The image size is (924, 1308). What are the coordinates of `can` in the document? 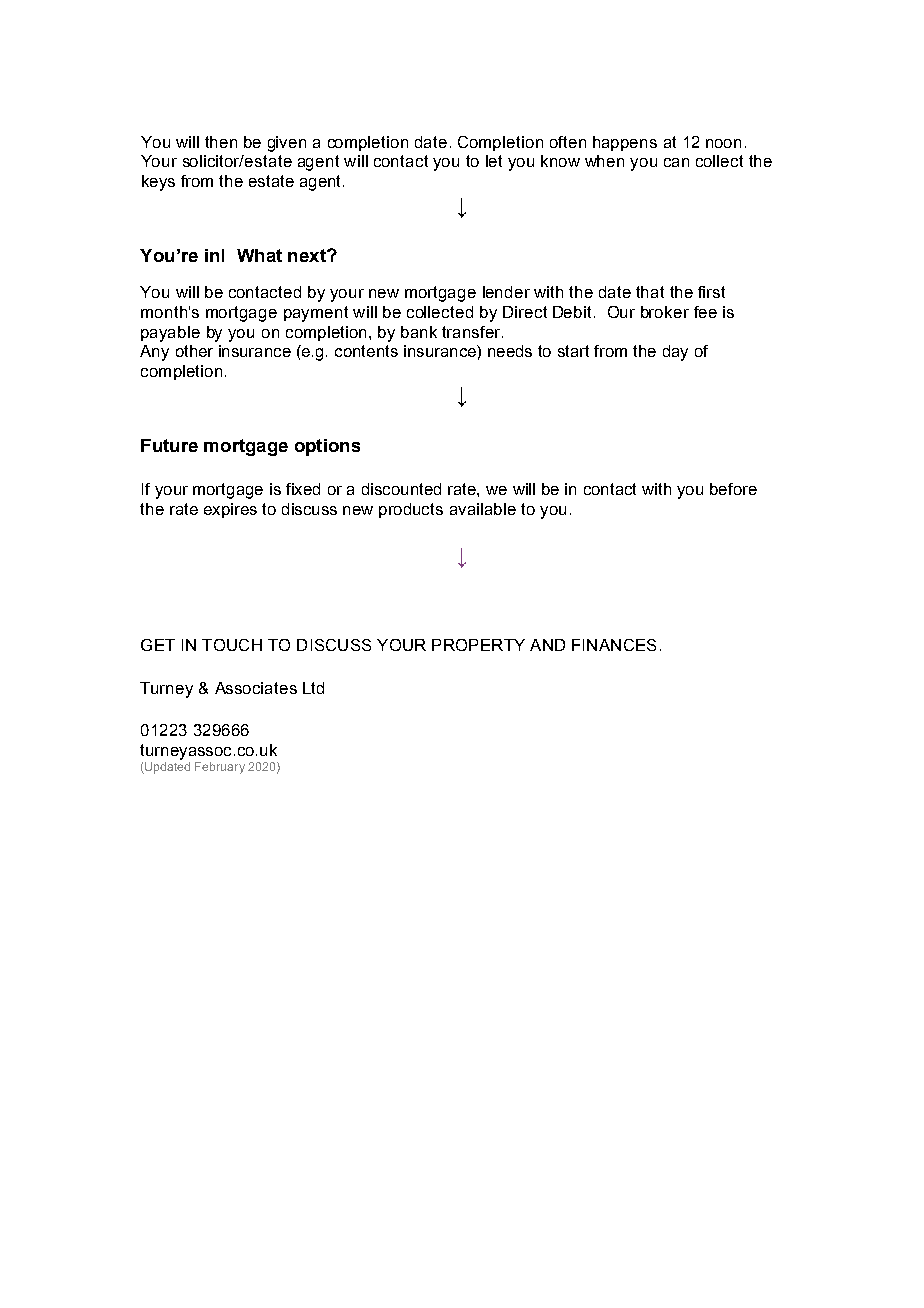 It's located at (676, 162).
